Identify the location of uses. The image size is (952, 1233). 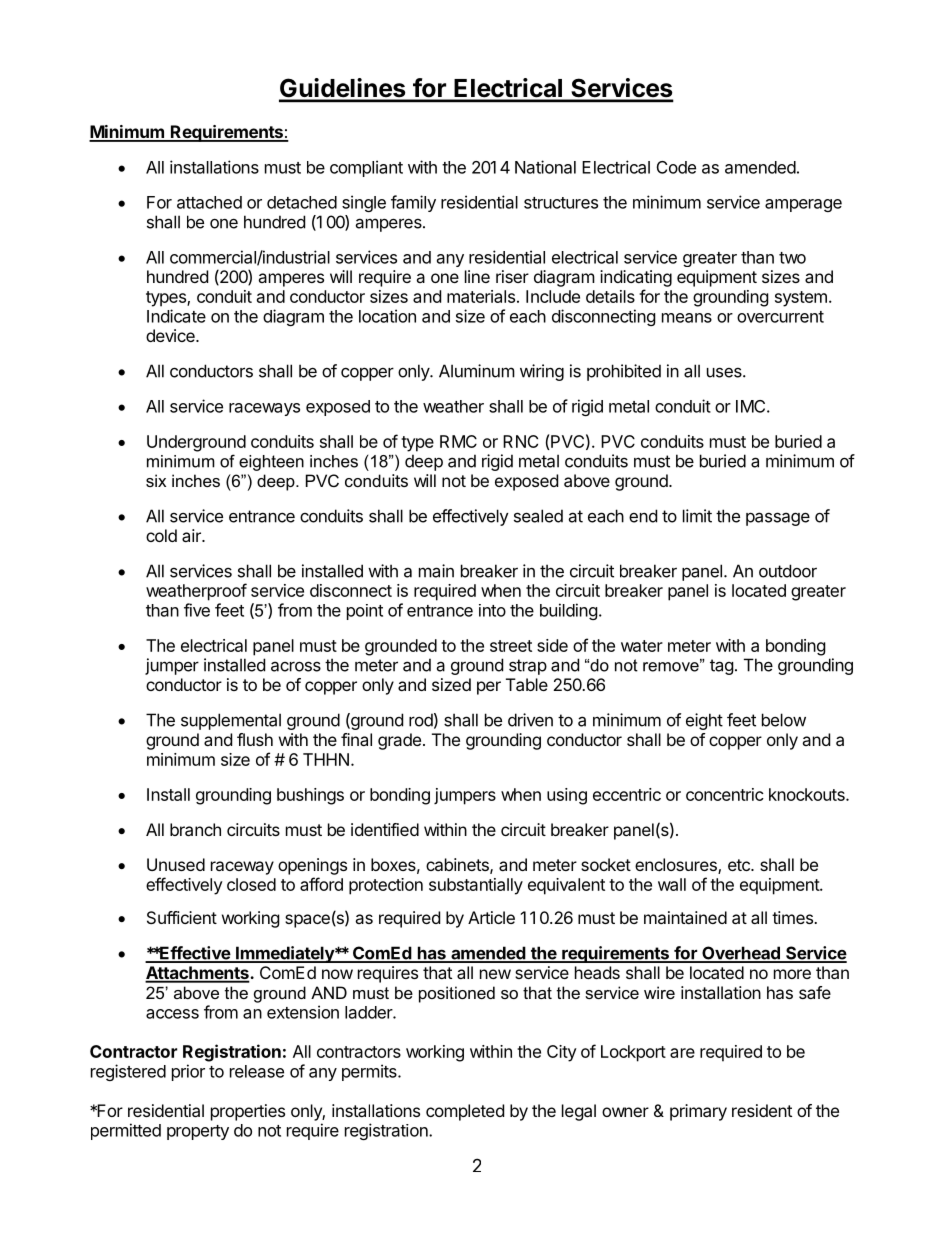
(725, 372).
